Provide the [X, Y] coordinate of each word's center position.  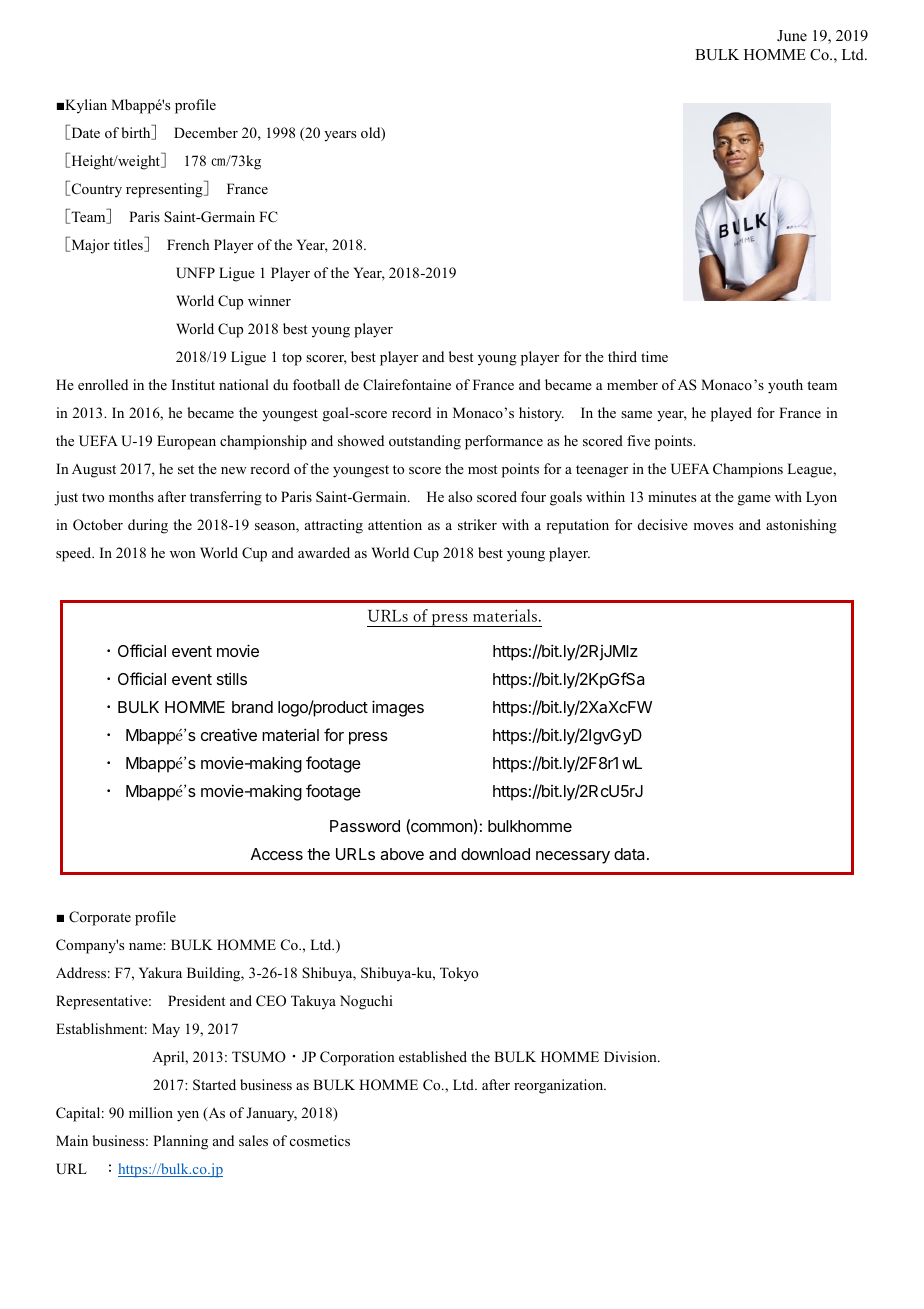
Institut [193, 384]
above [402, 854]
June [792, 35]
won [183, 554]
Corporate [100, 918]
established [433, 1056]
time [654, 356]
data [631, 854]
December [206, 132]
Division [631, 1056]
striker [477, 524]
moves [713, 526]
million [151, 1112]
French [188, 244]
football [316, 384]
